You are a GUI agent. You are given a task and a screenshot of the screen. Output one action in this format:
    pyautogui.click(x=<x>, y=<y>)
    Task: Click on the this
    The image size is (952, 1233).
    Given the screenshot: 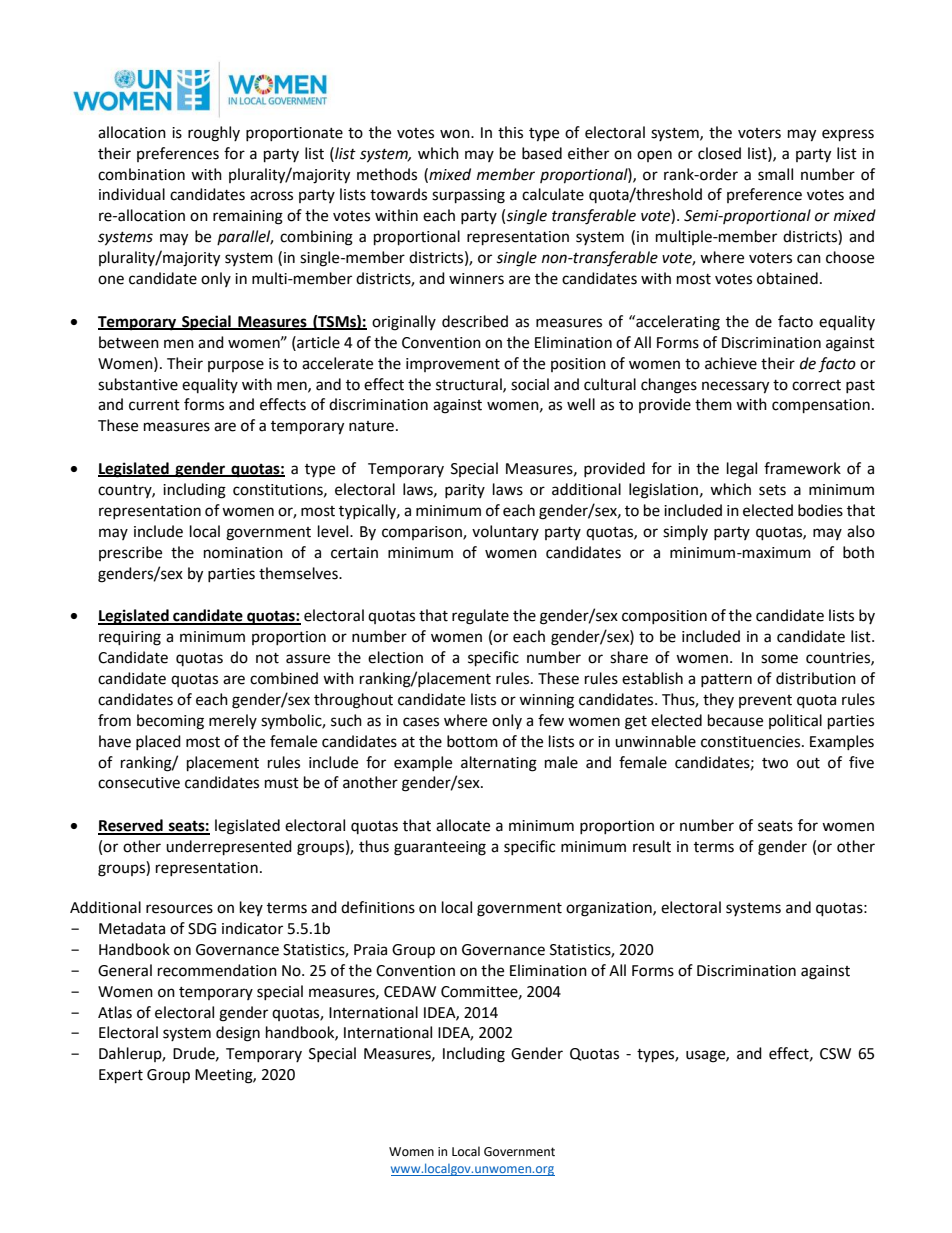 What is the action you would take?
    pyautogui.click(x=510, y=132)
